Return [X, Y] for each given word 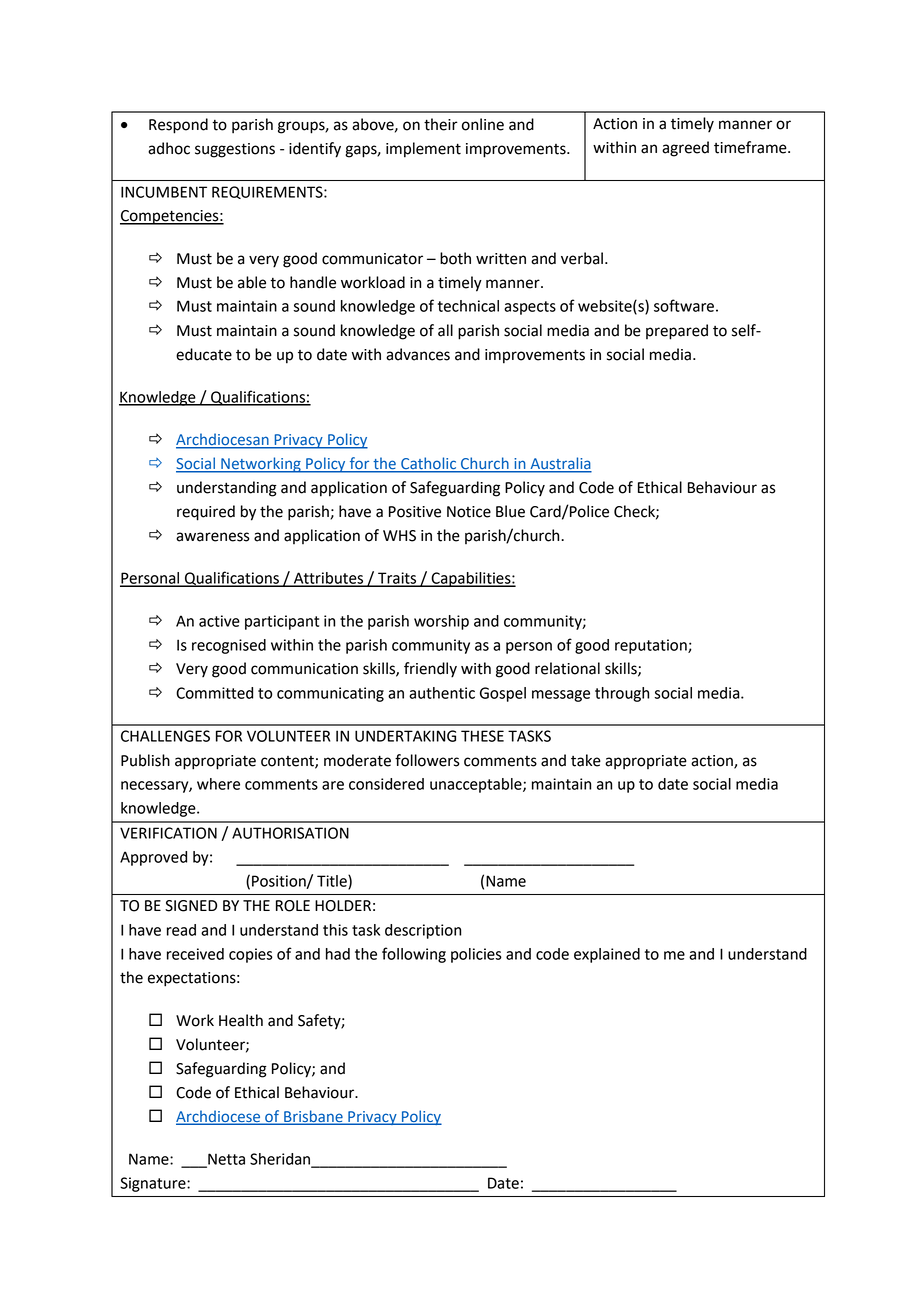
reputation [652, 646]
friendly [430, 670]
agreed [685, 149]
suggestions [235, 150]
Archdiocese [219, 1117]
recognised [229, 646]
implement [423, 150]
